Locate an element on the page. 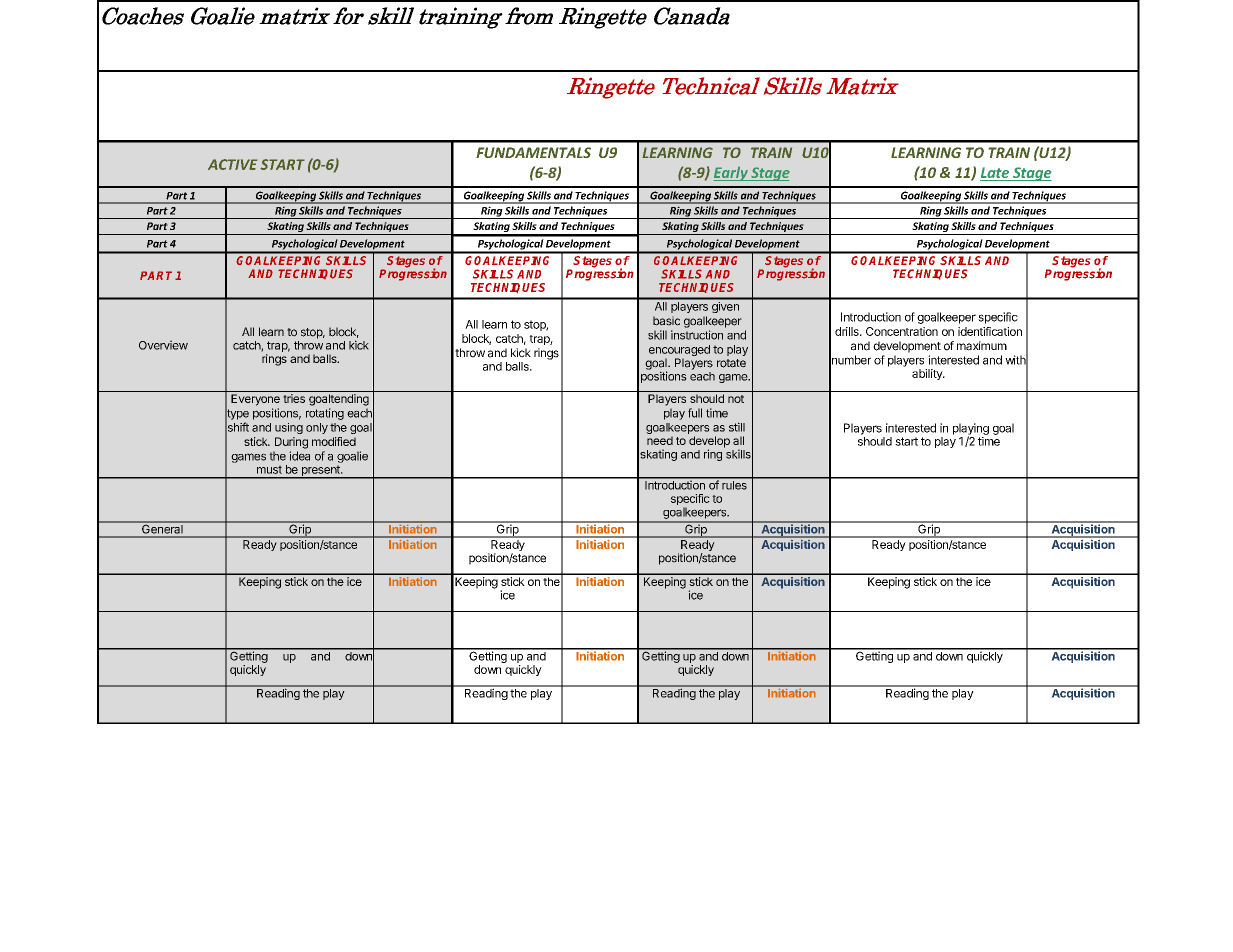 This image has height=952, width=1233. rotating is located at coordinates (325, 414).
